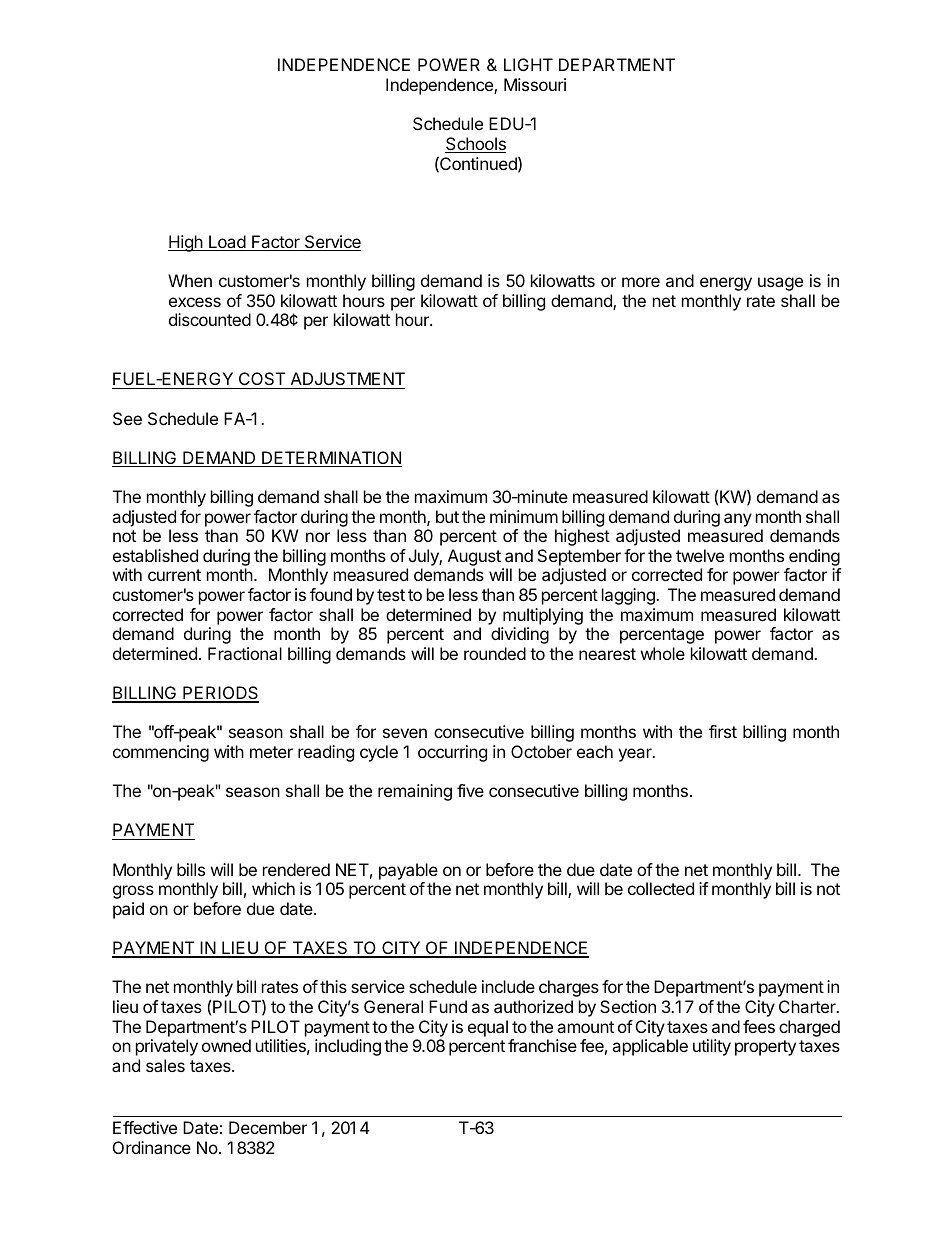  What do you see at coordinates (268, 1127) in the screenshot?
I see `December` at bounding box center [268, 1127].
